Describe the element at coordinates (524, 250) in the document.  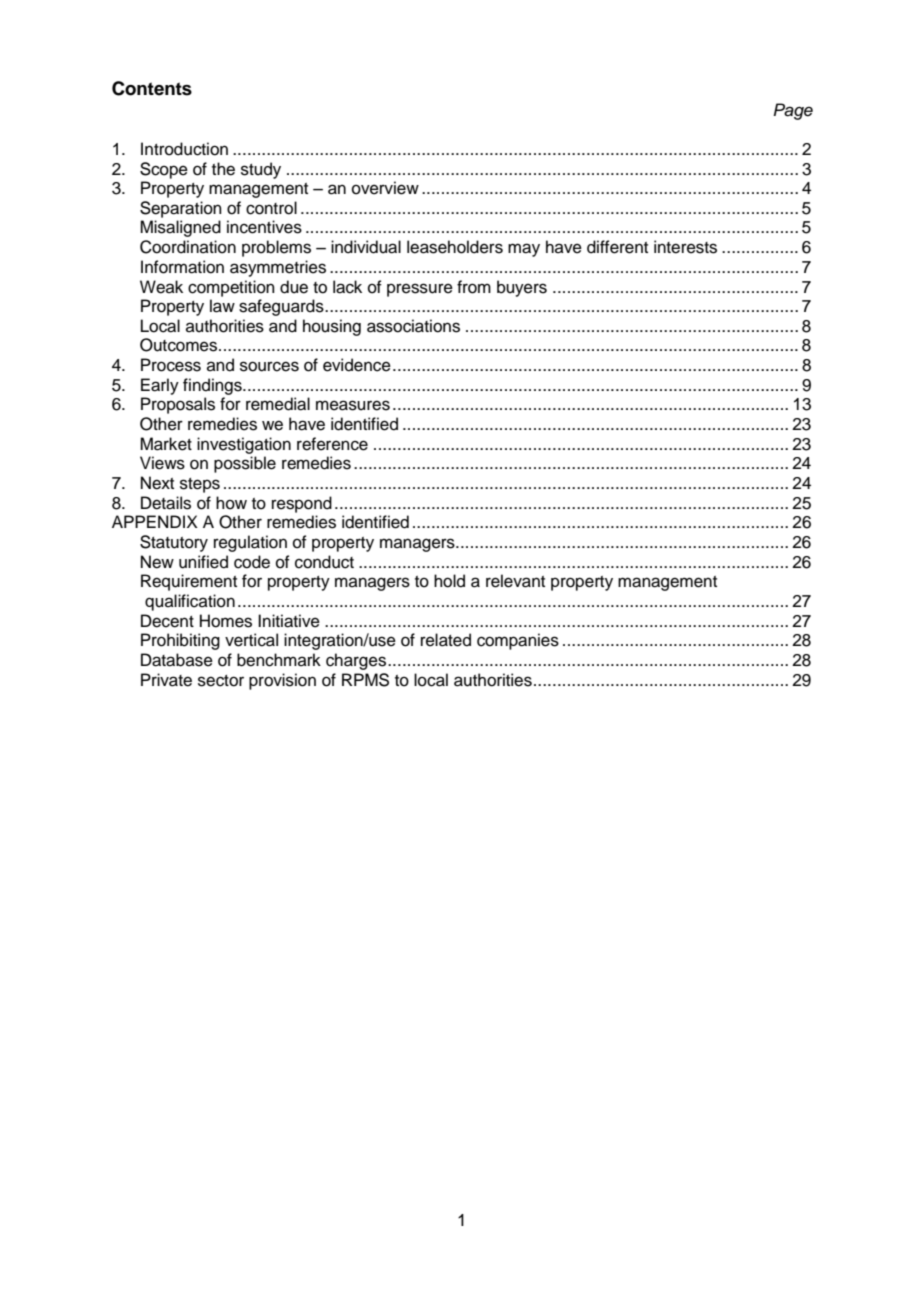
I see `may` at that location.
